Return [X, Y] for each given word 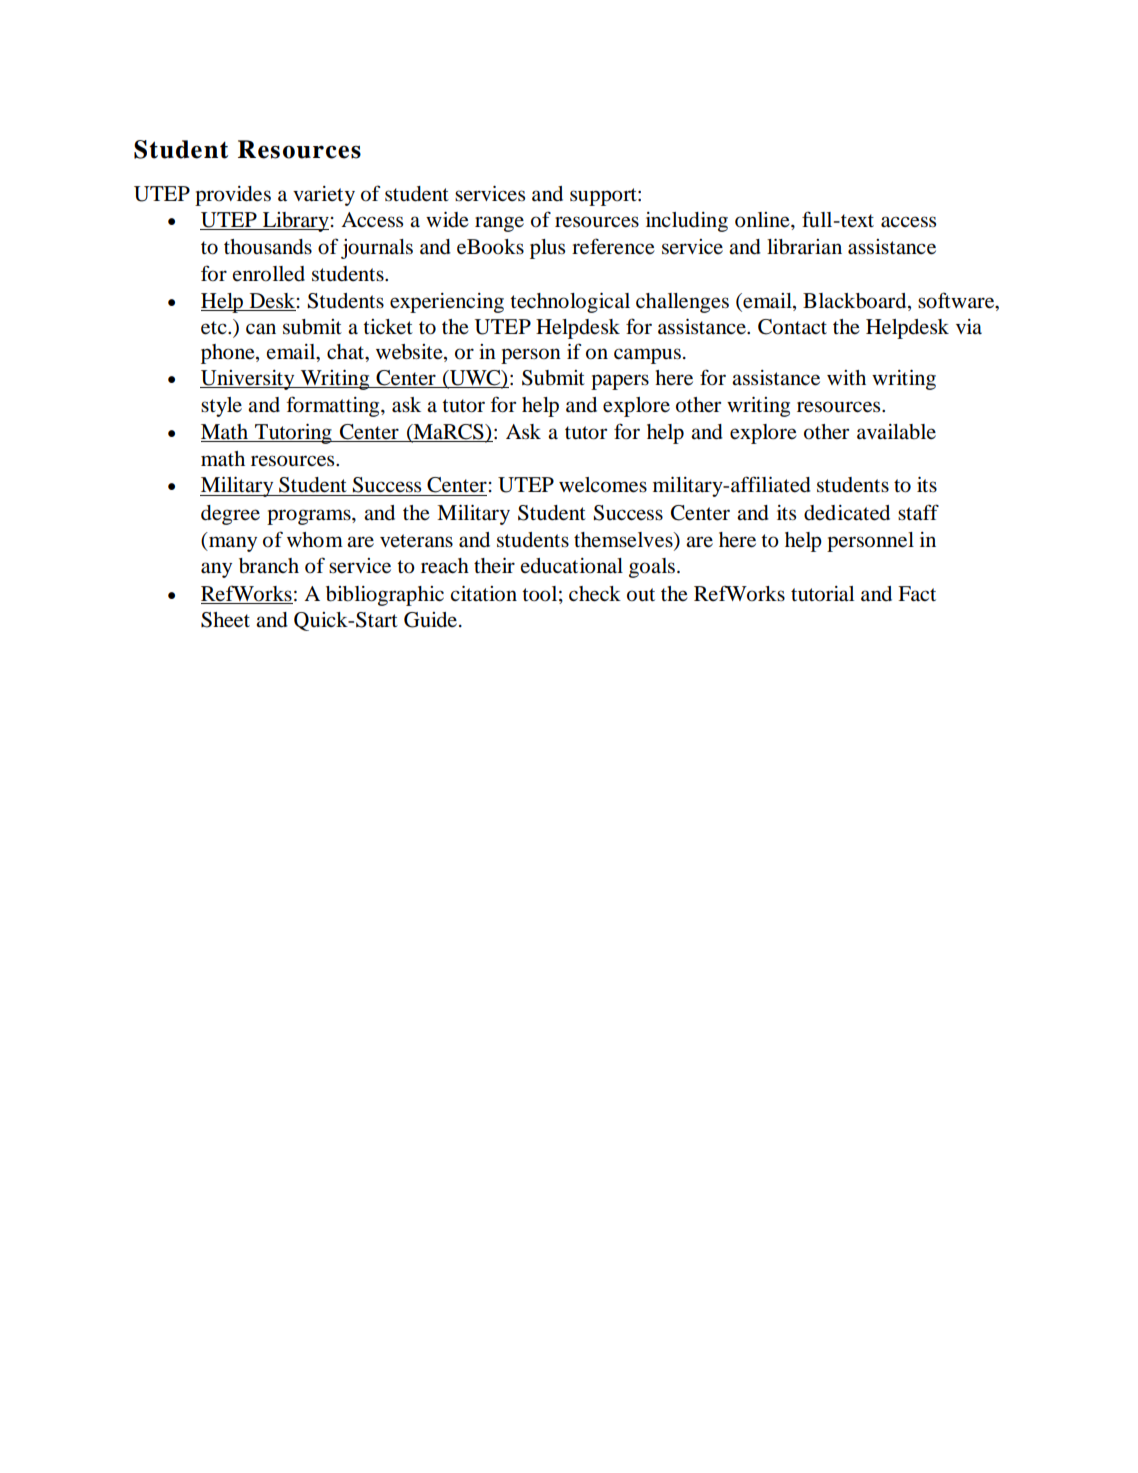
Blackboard [856, 301]
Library [295, 222]
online [763, 220]
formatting [334, 406]
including [687, 222]
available [896, 432]
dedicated [847, 513]
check [595, 594]
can [261, 329]
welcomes [603, 485]
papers [620, 382]
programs [310, 517]
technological [570, 303]
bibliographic [385, 596]
